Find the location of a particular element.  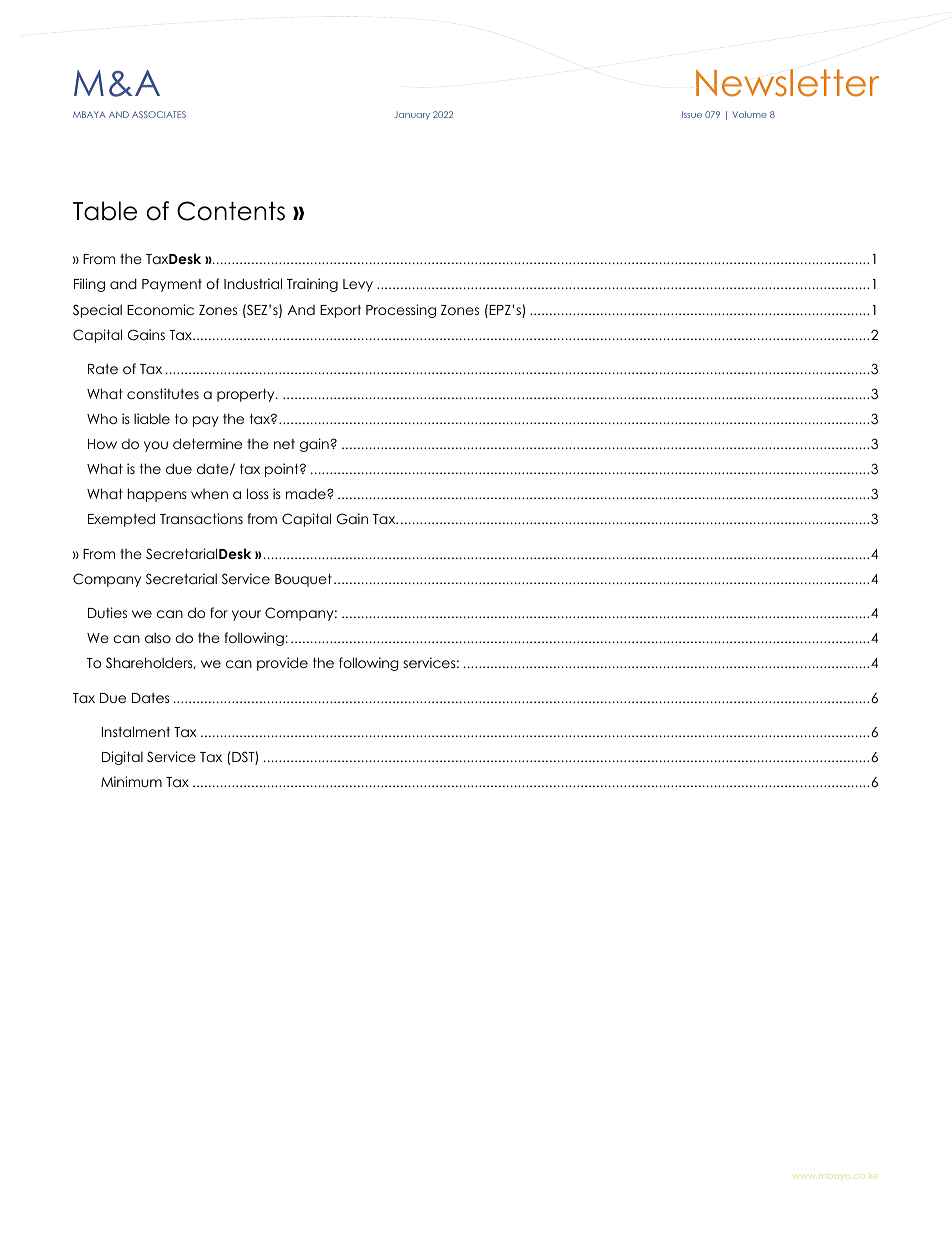

Digital is located at coordinates (122, 758).
